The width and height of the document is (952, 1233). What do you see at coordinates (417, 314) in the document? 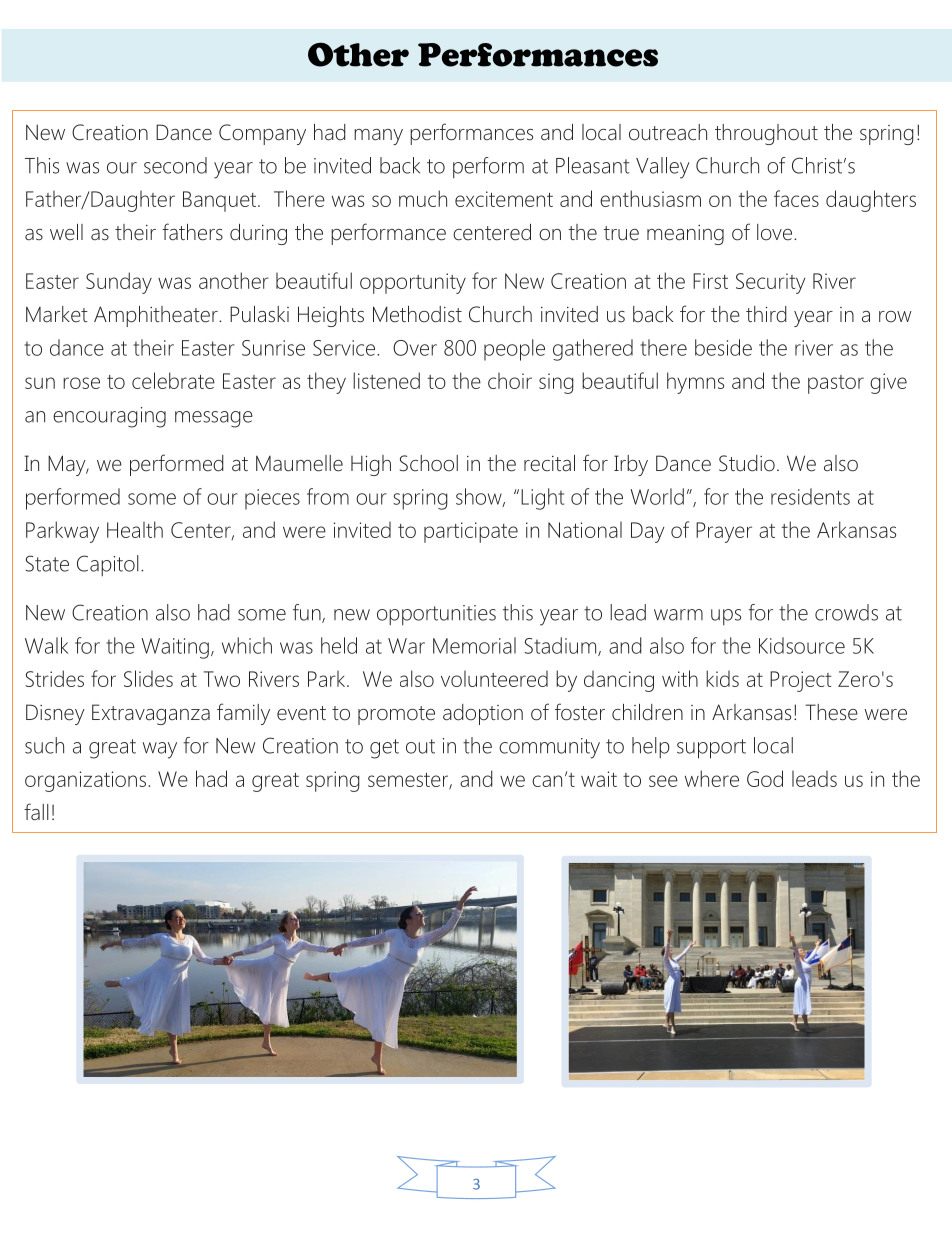
I see `Methodist` at bounding box center [417, 314].
